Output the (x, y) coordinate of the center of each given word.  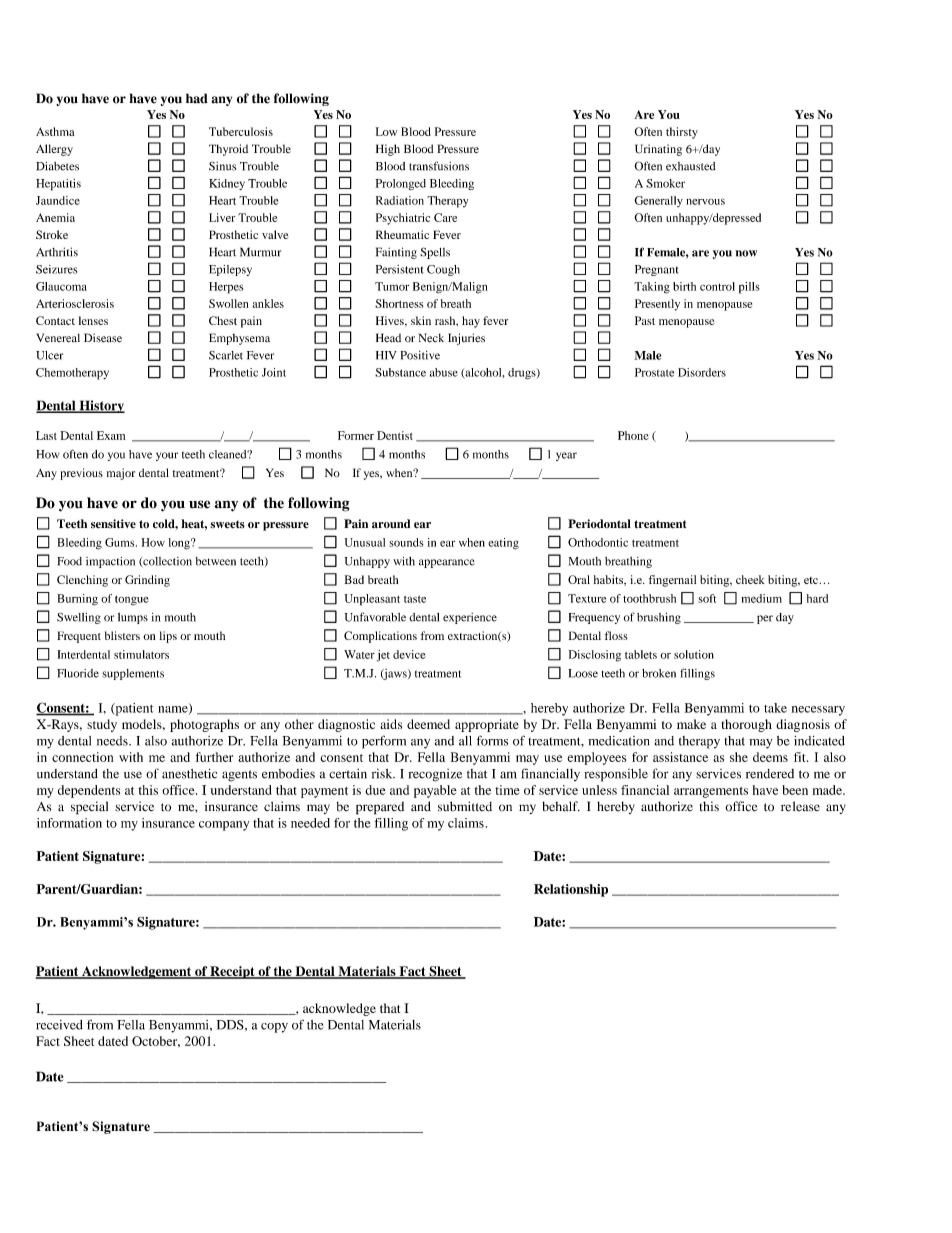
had (197, 98)
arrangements (711, 792)
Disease (103, 338)
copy (274, 1028)
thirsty (682, 133)
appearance (447, 563)
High (388, 150)
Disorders (702, 372)
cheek (750, 579)
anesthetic (189, 773)
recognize (435, 775)
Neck (431, 338)
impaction (110, 562)
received (59, 1025)
